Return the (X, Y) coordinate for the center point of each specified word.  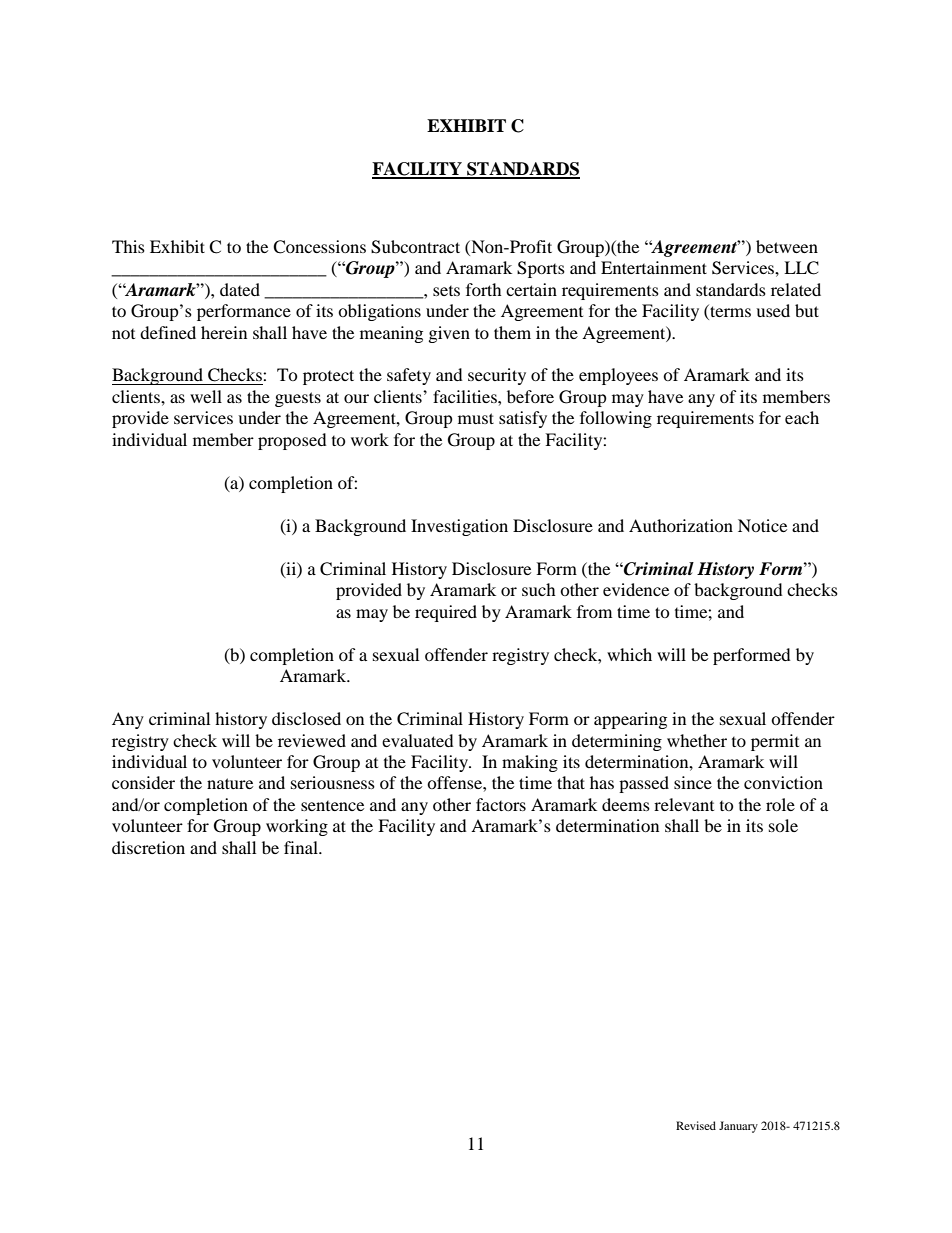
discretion (148, 847)
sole (783, 825)
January (738, 1127)
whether (697, 740)
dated (240, 289)
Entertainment (654, 267)
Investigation (459, 527)
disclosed (306, 718)
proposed (292, 441)
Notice (762, 525)
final (302, 847)
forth (484, 289)
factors (501, 804)
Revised (696, 1125)
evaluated (418, 740)
